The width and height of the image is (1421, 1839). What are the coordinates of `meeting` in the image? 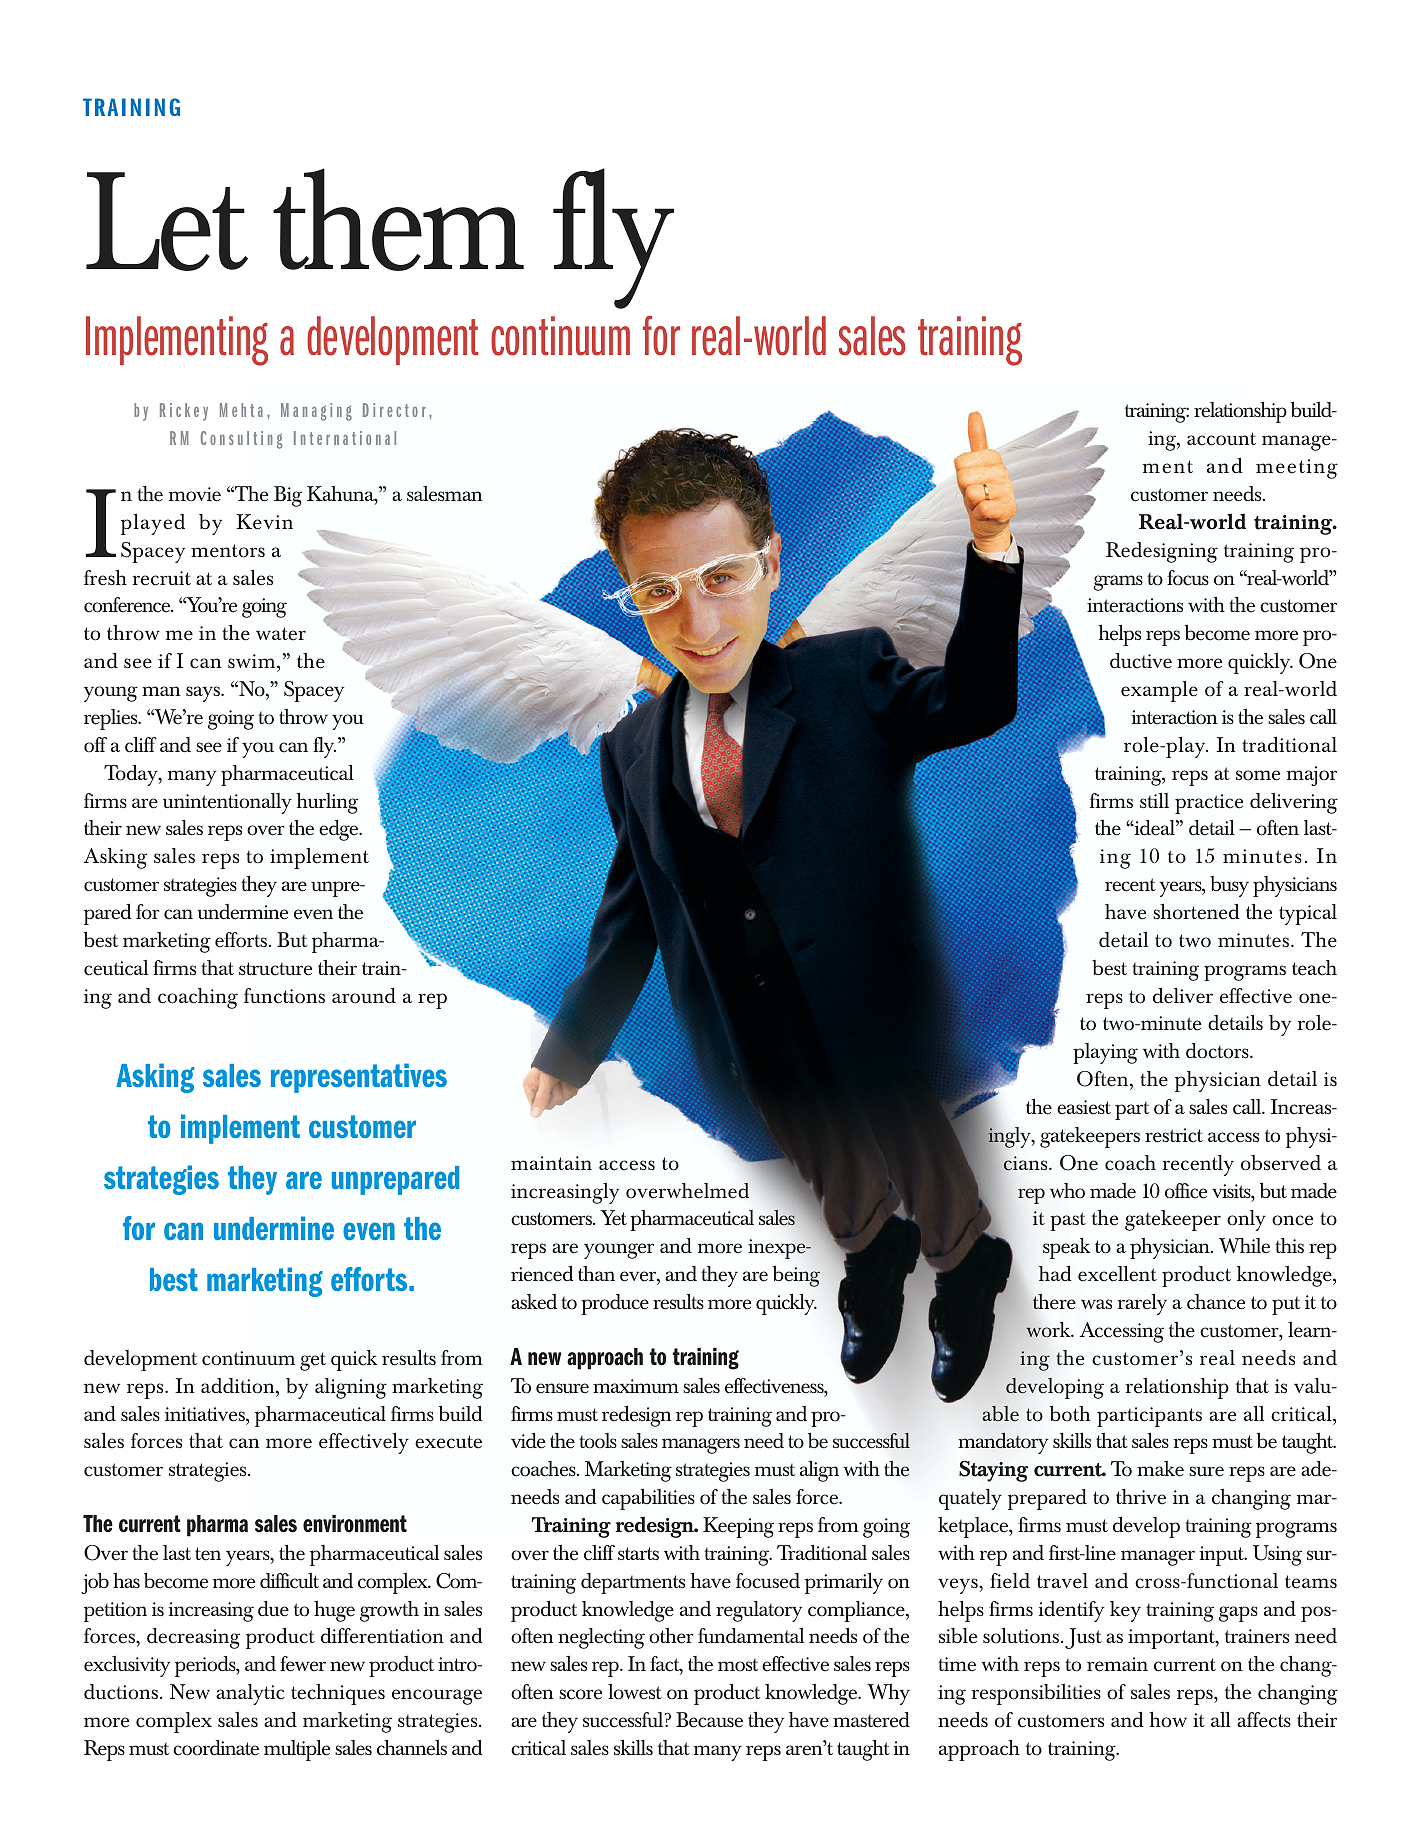 It's located at (1297, 469).
